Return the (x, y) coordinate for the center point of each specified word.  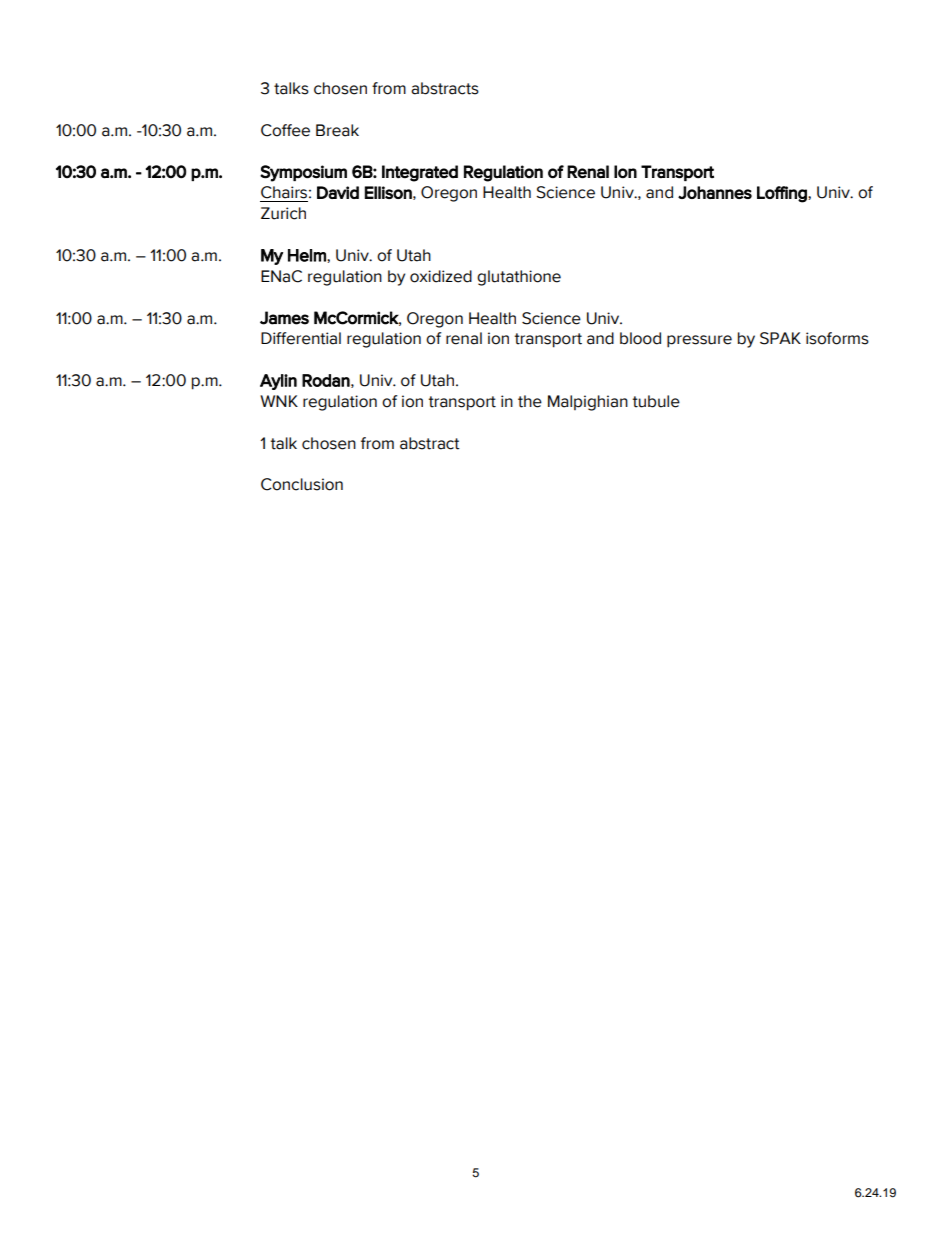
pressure (699, 341)
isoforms (837, 338)
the (530, 401)
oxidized (441, 276)
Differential (301, 338)
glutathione (519, 278)
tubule (656, 401)
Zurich (283, 213)
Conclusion (302, 484)
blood (640, 338)
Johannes (715, 192)
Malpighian (588, 403)
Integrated (420, 173)
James (284, 318)
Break (337, 130)
